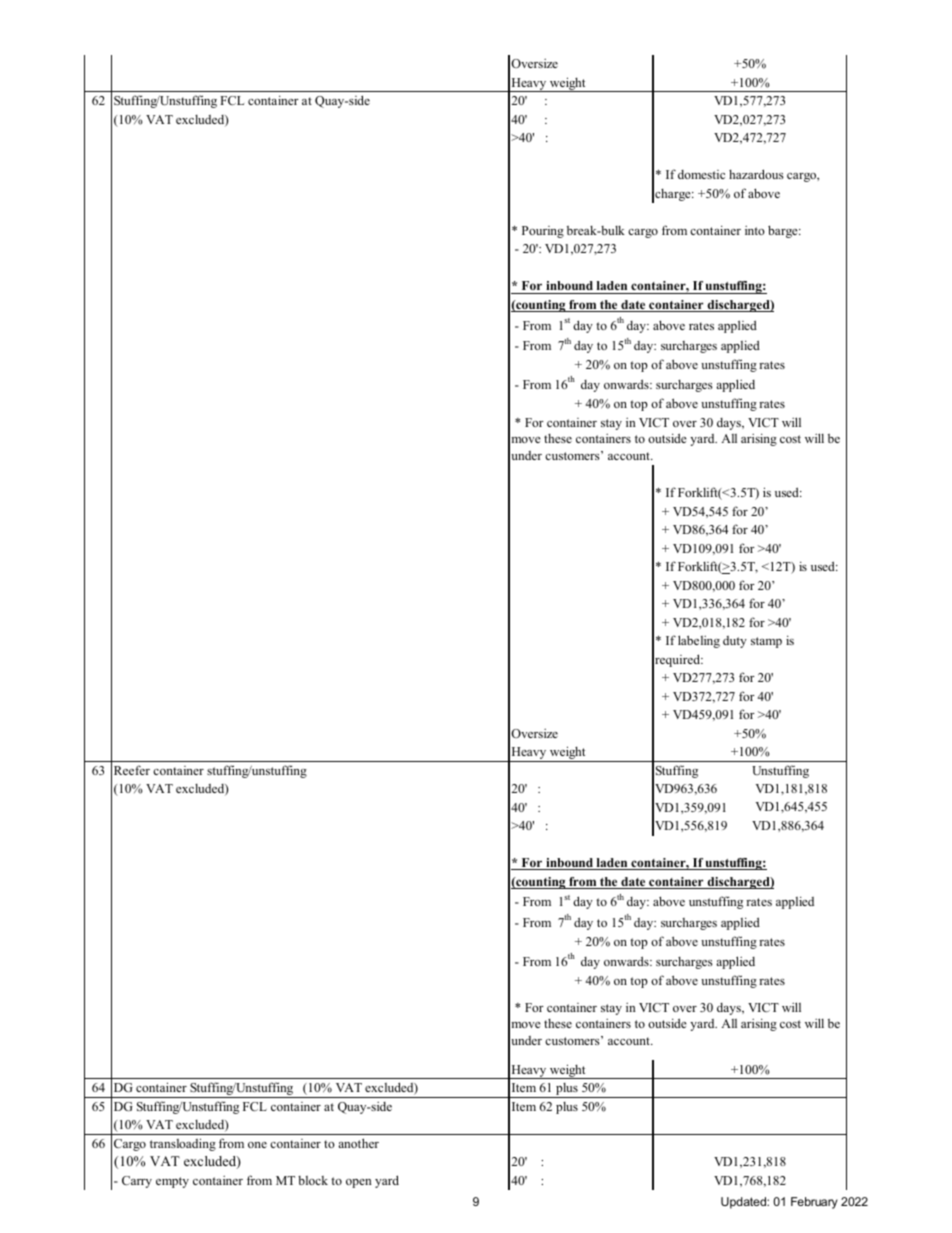 This screenshot has width=952, height=1233. What do you see at coordinates (359, 1183) in the screenshot?
I see `open` at bounding box center [359, 1183].
